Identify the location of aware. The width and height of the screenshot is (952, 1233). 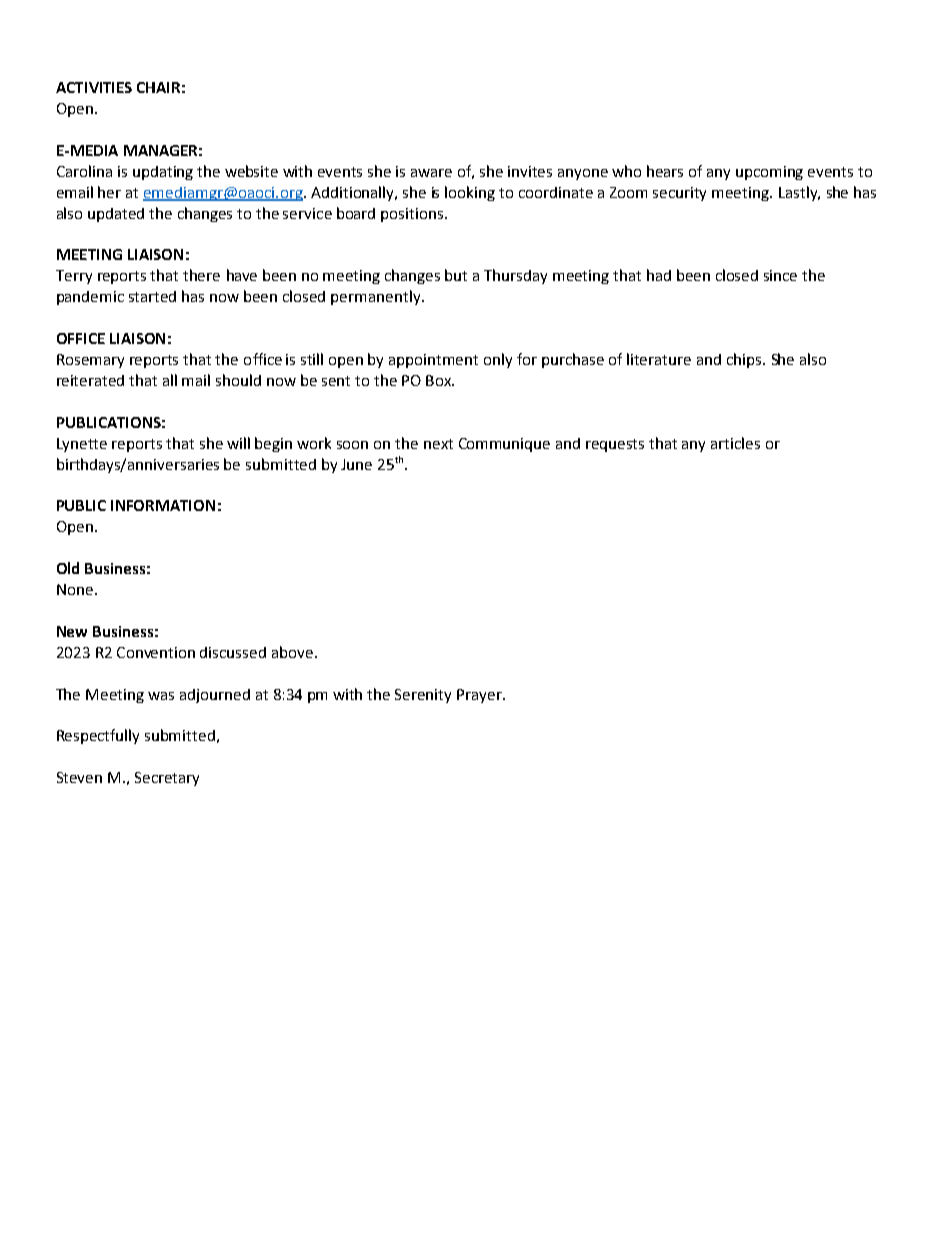
(431, 173).
